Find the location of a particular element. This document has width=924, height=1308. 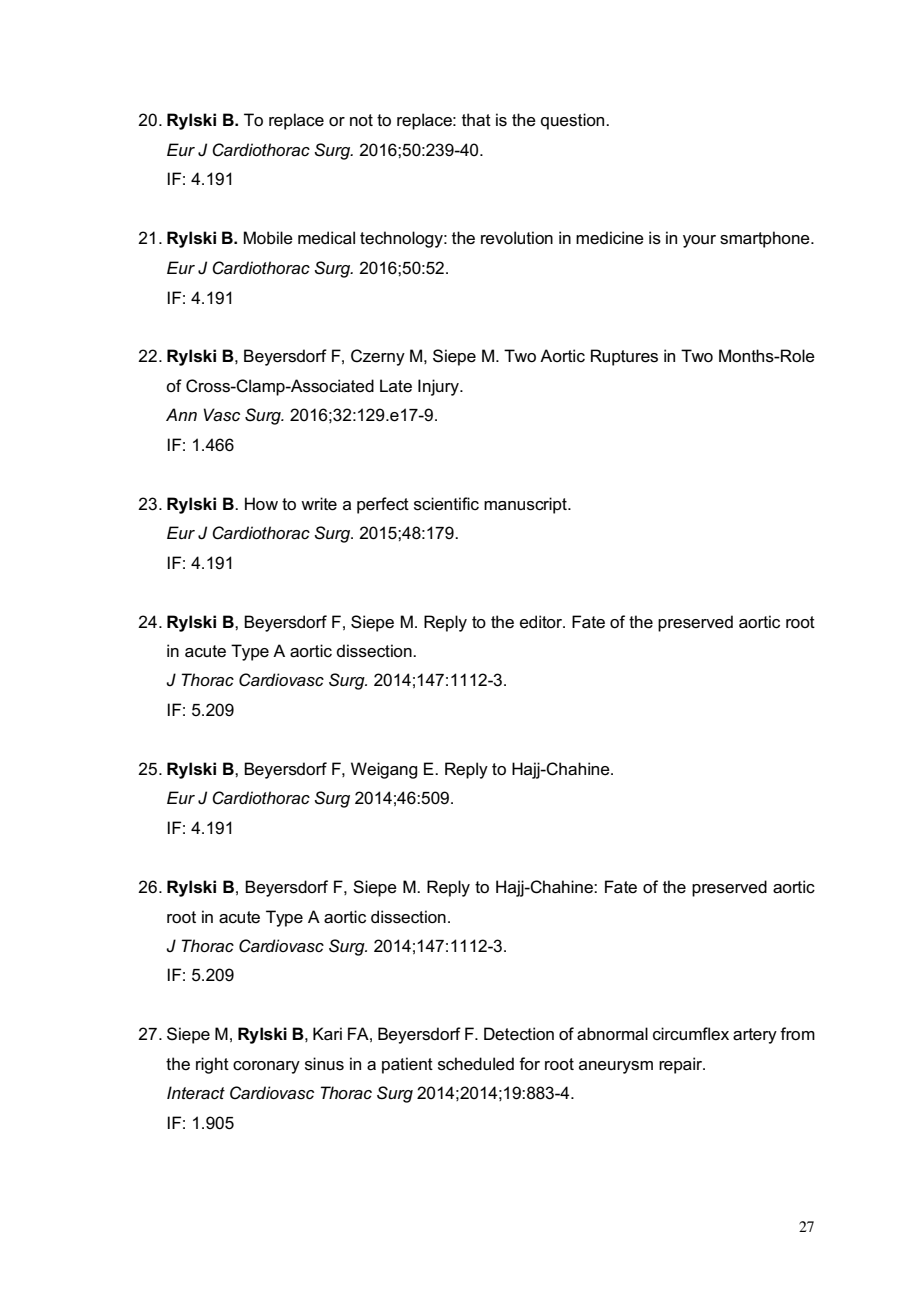

manuscript is located at coordinates (526, 505).
